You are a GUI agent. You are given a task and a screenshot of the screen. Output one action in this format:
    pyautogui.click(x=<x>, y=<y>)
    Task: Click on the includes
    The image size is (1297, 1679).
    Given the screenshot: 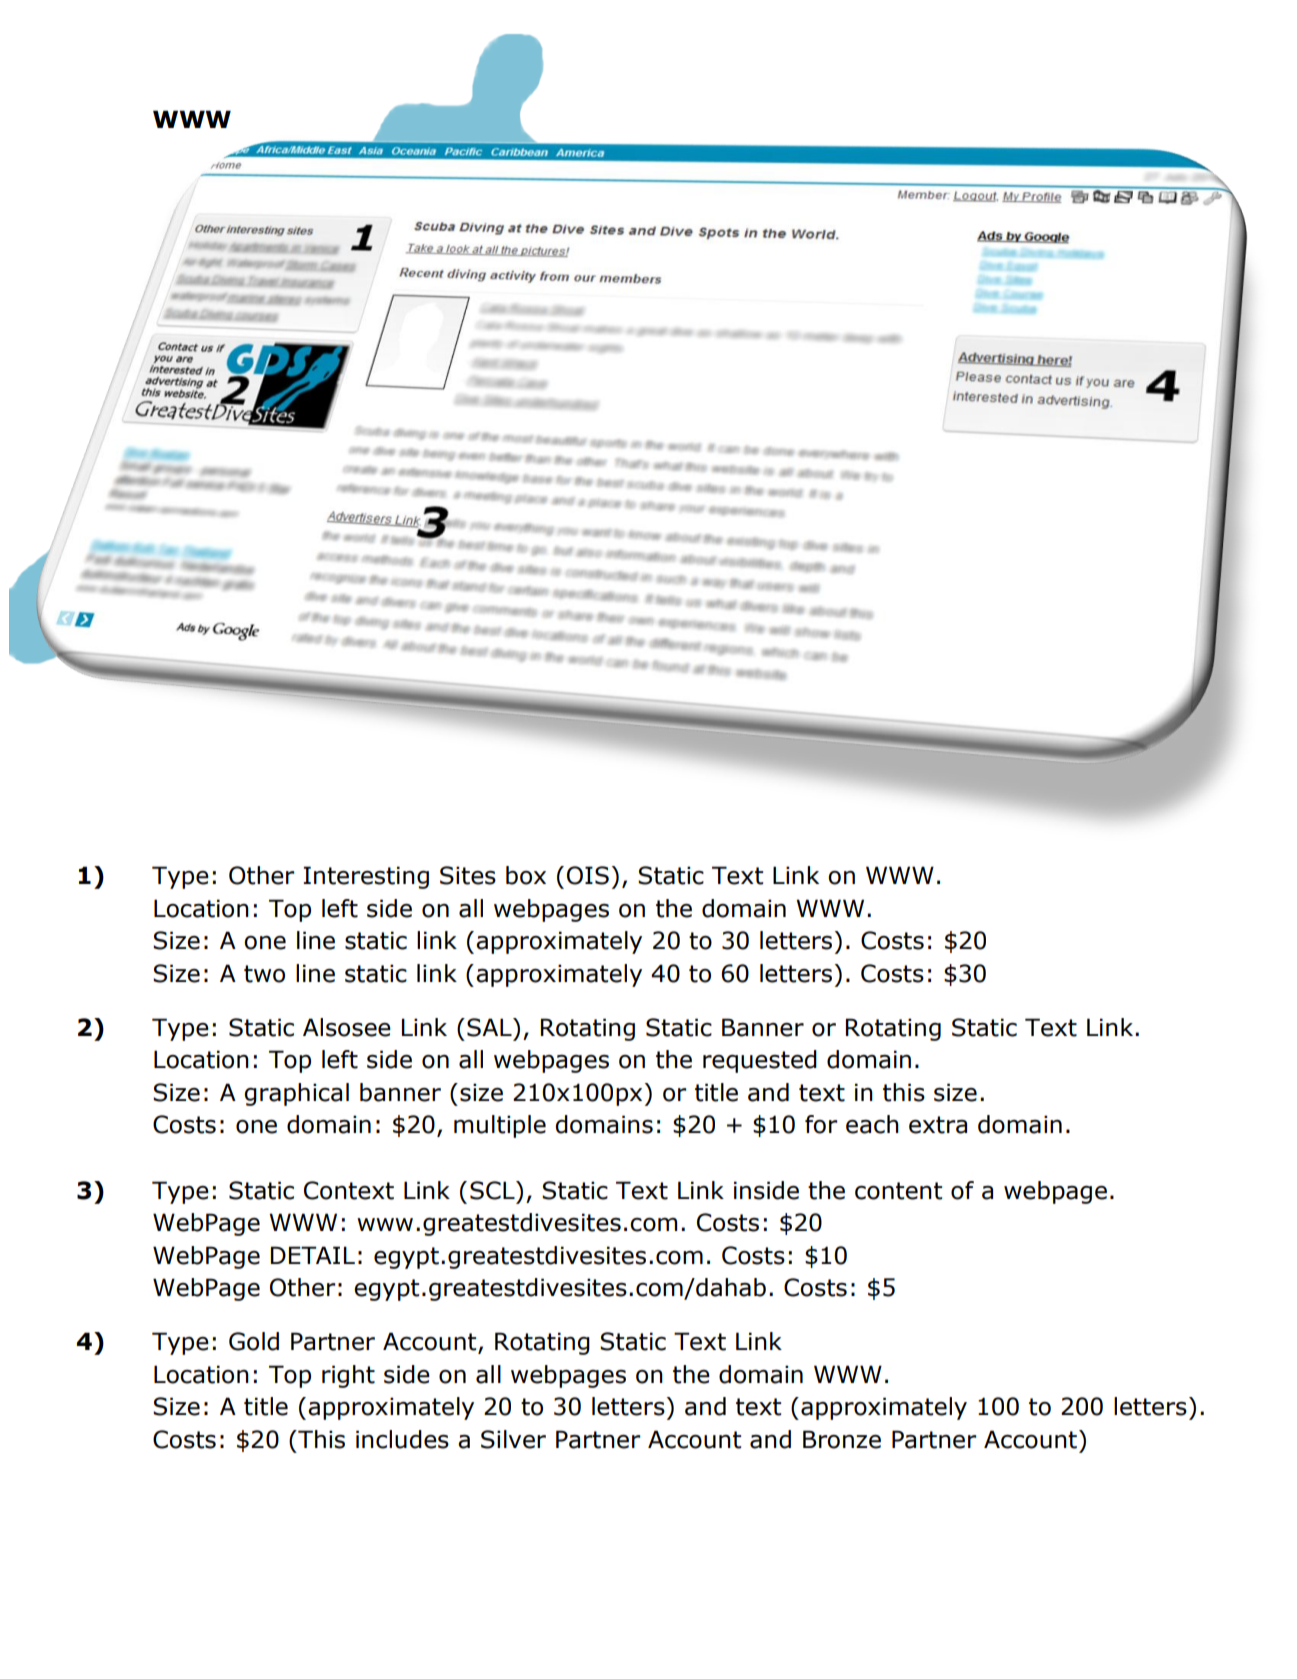 What is the action you would take?
    pyautogui.click(x=402, y=1439)
